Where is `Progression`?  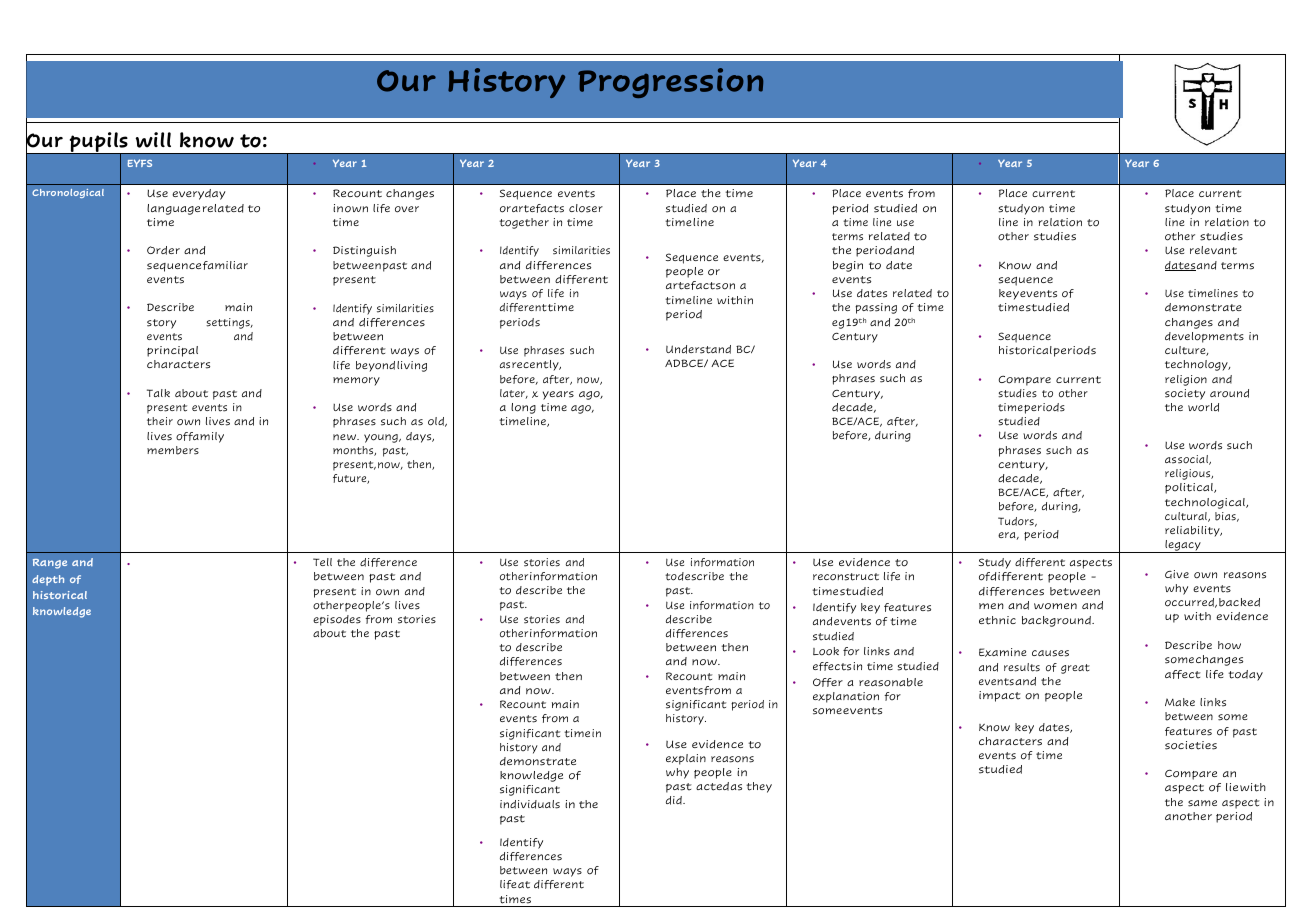 Progression is located at coordinates (670, 83).
